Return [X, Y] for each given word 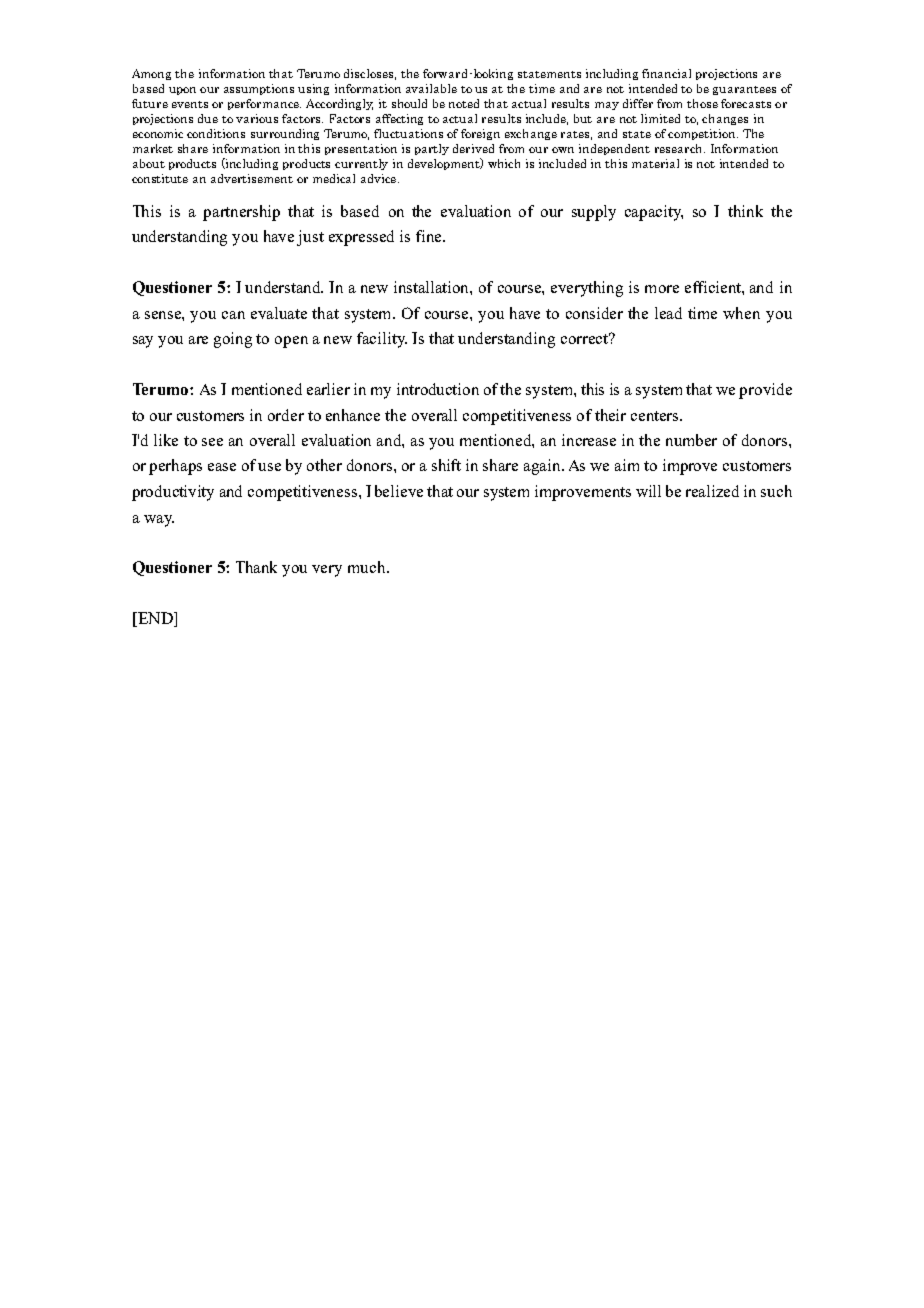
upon [182, 91]
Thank [256, 567]
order [286, 415]
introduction [438, 389]
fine [430, 236]
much [368, 567]
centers [656, 416]
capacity [654, 213]
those [702, 103]
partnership [241, 213]
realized [712, 491]
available [431, 88]
